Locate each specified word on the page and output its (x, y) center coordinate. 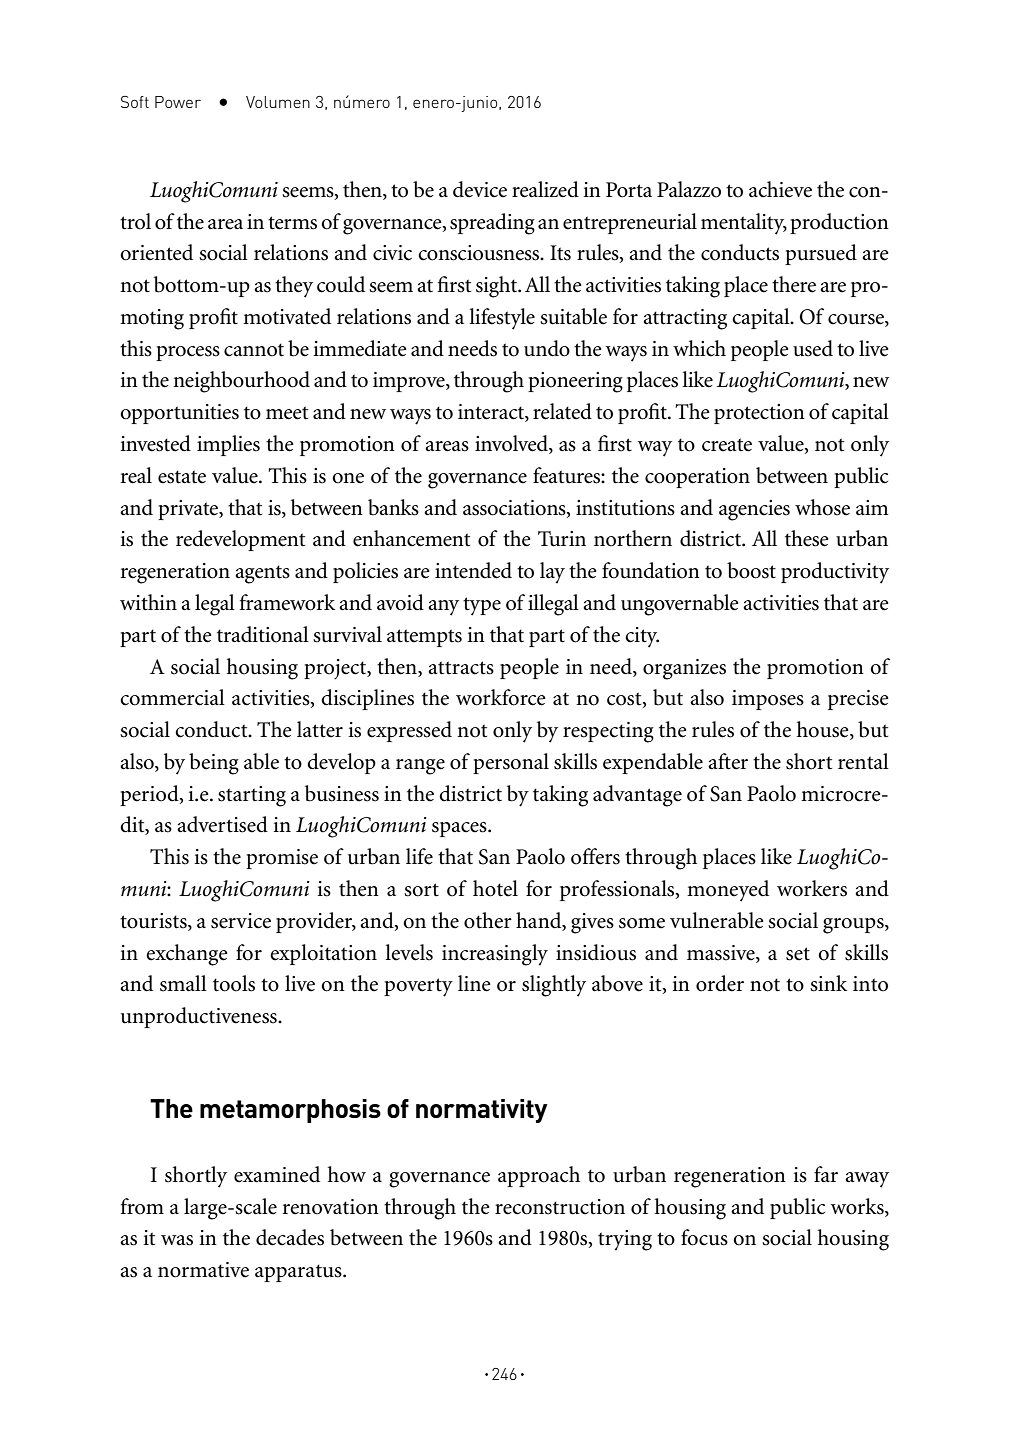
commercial (172, 697)
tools (234, 983)
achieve (780, 189)
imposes (768, 700)
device (480, 189)
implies (228, 445)
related (562, 411)
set (798, 954)
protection (759, 414)
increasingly (495, 955)
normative (203, 1270)
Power (178, 102)
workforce (501, 697)
